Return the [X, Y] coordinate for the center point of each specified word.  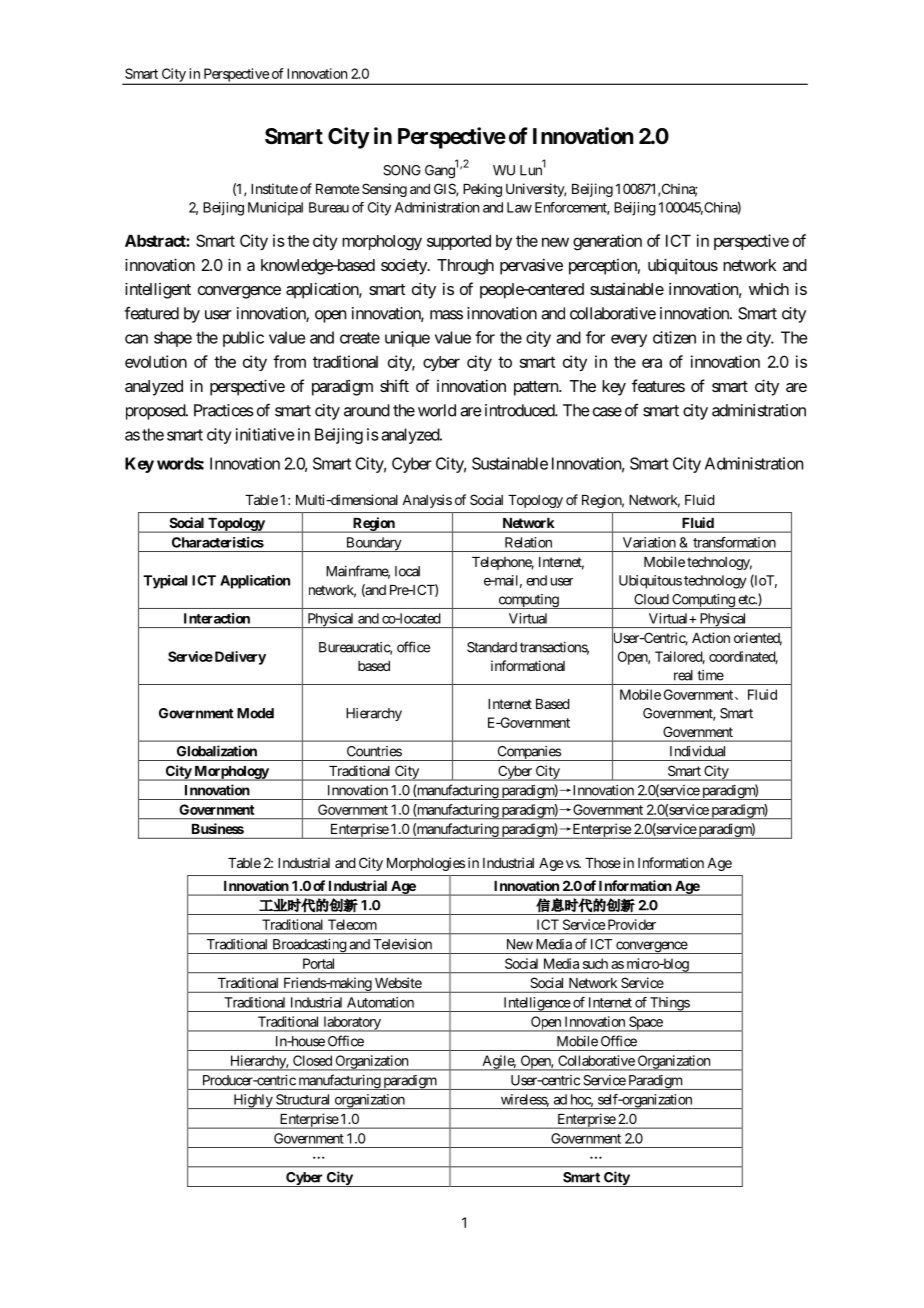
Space [645, 1024]
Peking [482, 190]
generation [607, 242]
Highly [252, 1101]
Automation [380, 1002]
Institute [274, 188]
